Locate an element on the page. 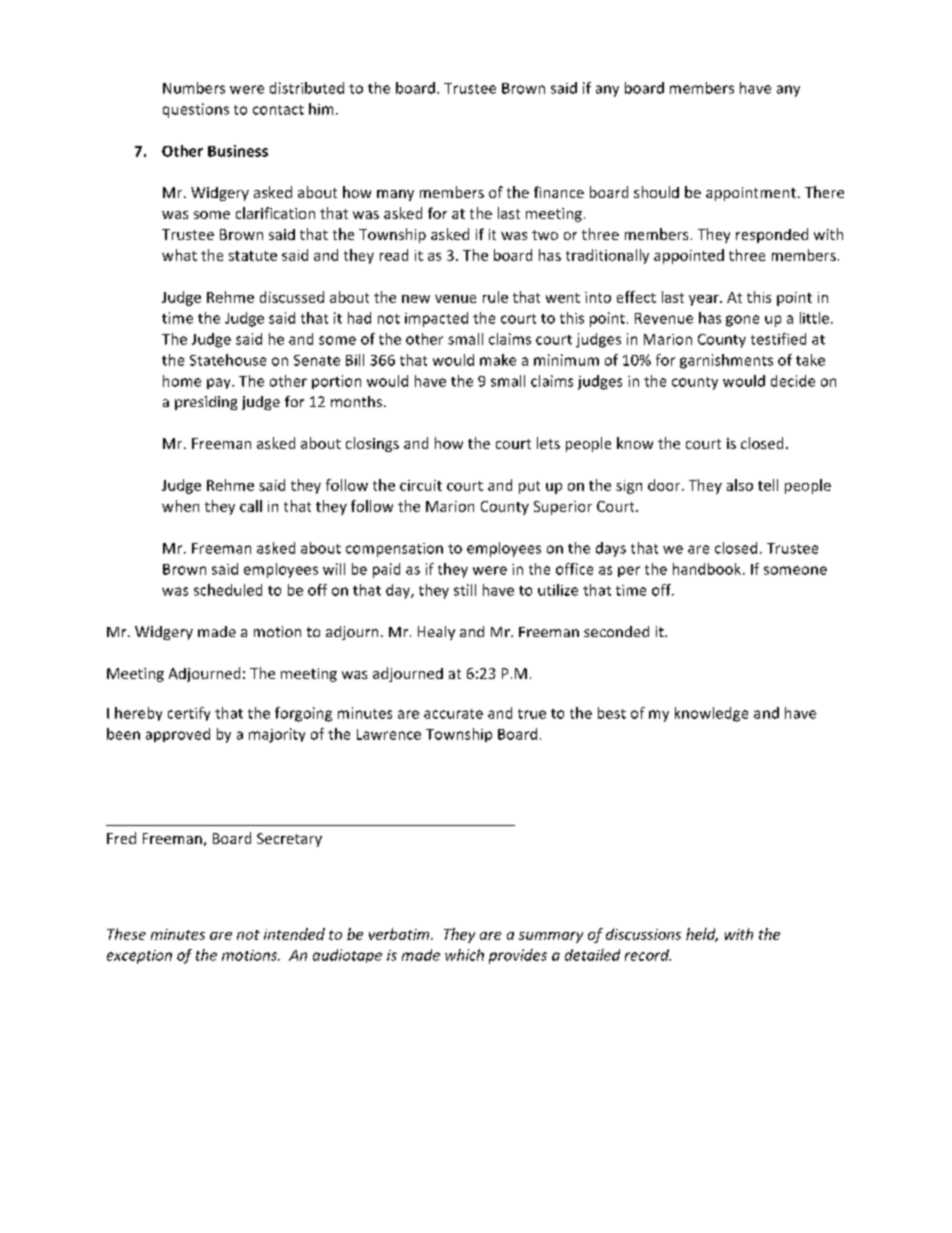 Image resolution: width=952 pixels, height=1233 pixels. seconded is located at coordinates (616, 631).
